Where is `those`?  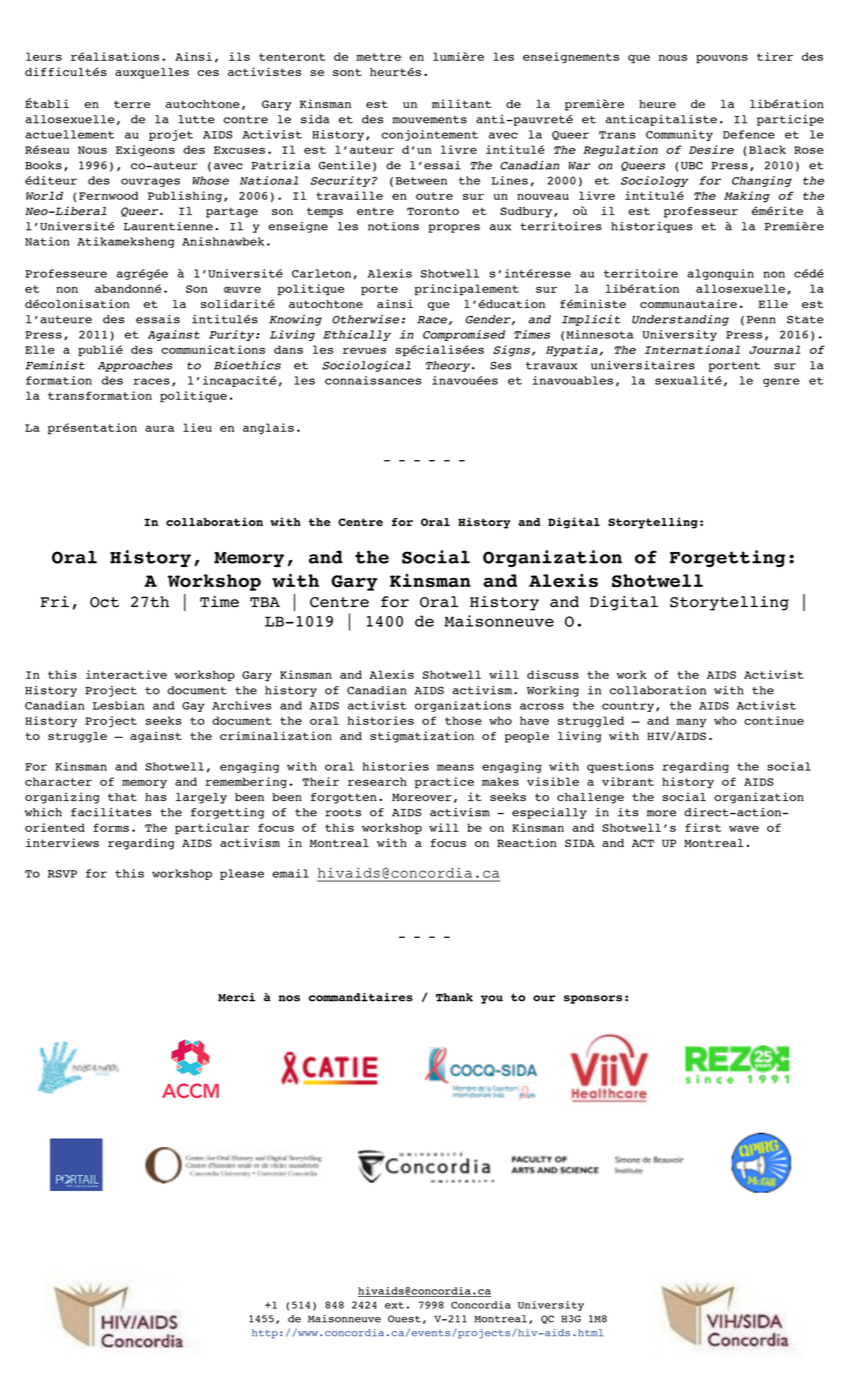 those is located at coordinates (463, 720).
